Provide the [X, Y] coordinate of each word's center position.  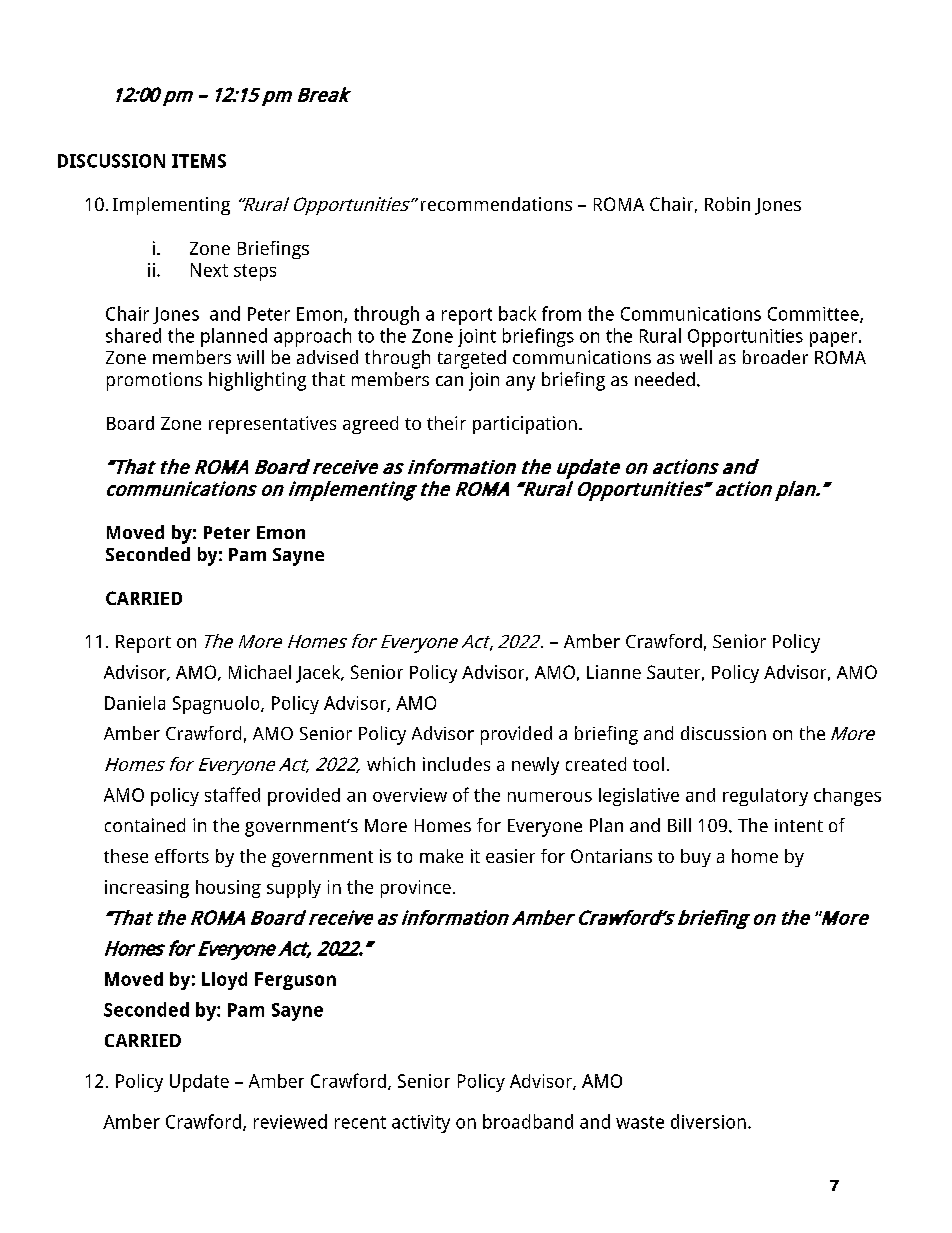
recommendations [496, 204]
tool [648, 764]
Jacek [319, 674]
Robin [727, 204]
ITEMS [199, 161]
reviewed [290, 1121]
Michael [260, 672]
